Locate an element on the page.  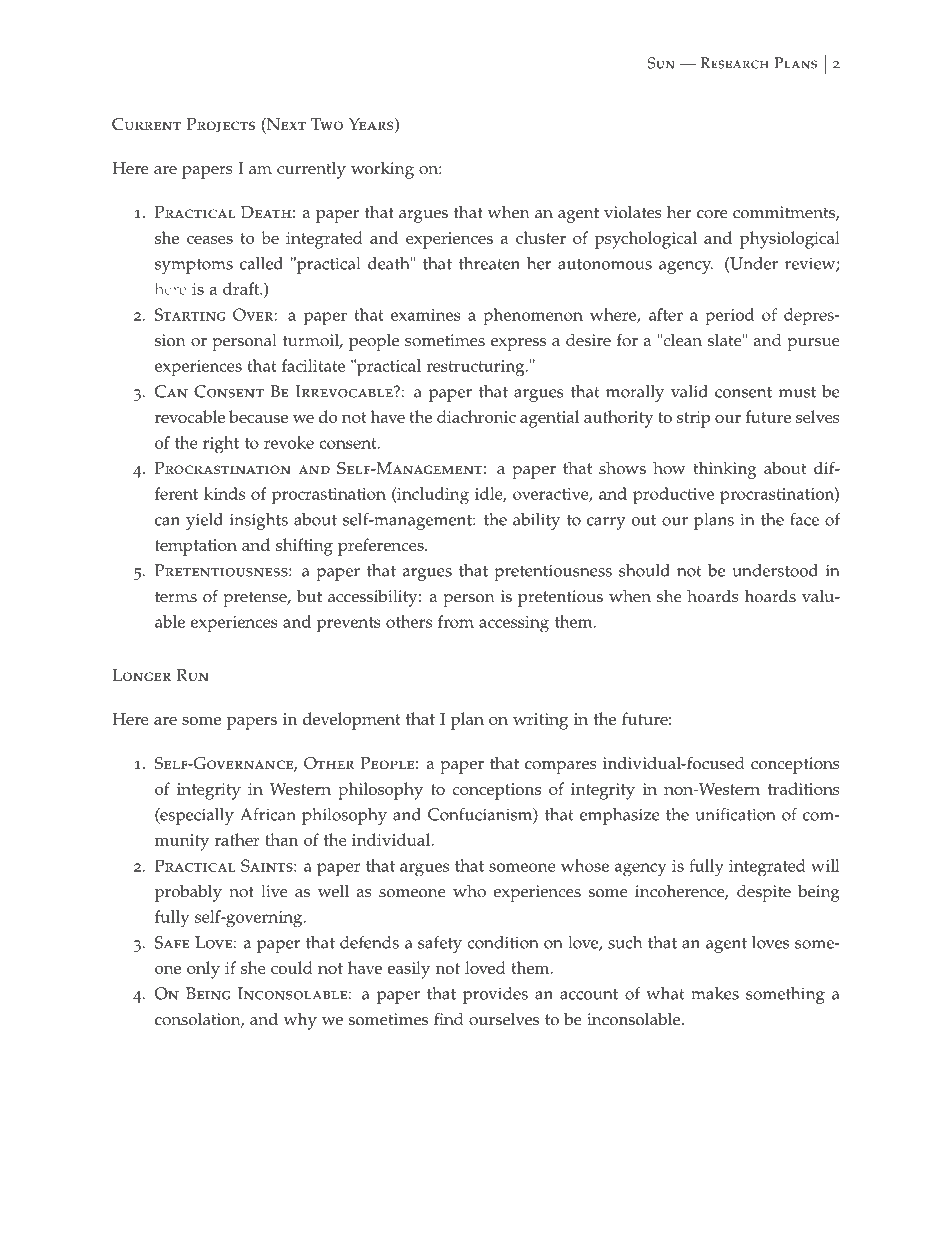
provides is located at coordinates (495, 995).
